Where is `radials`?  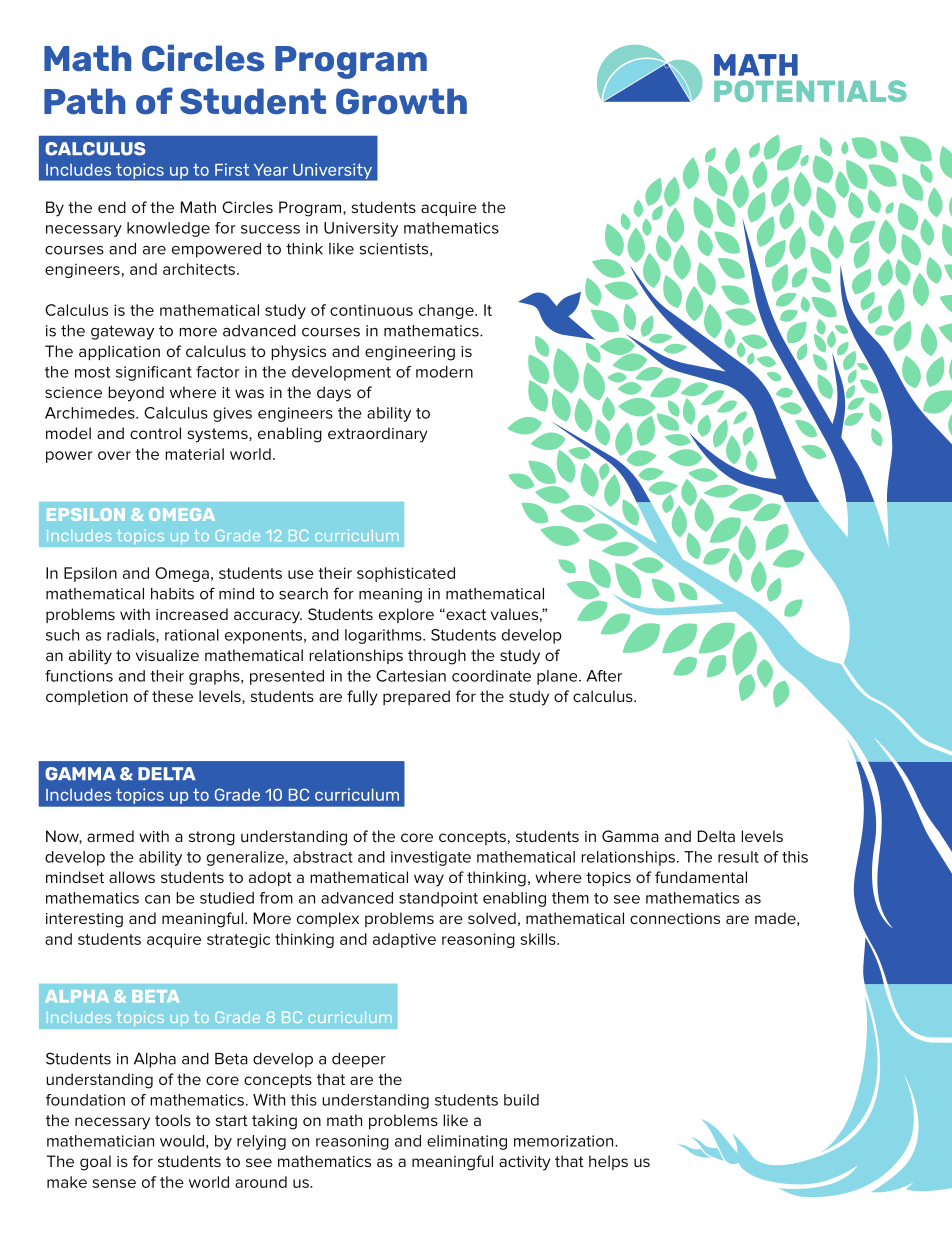 radials is located at coordinates (132, 635).
